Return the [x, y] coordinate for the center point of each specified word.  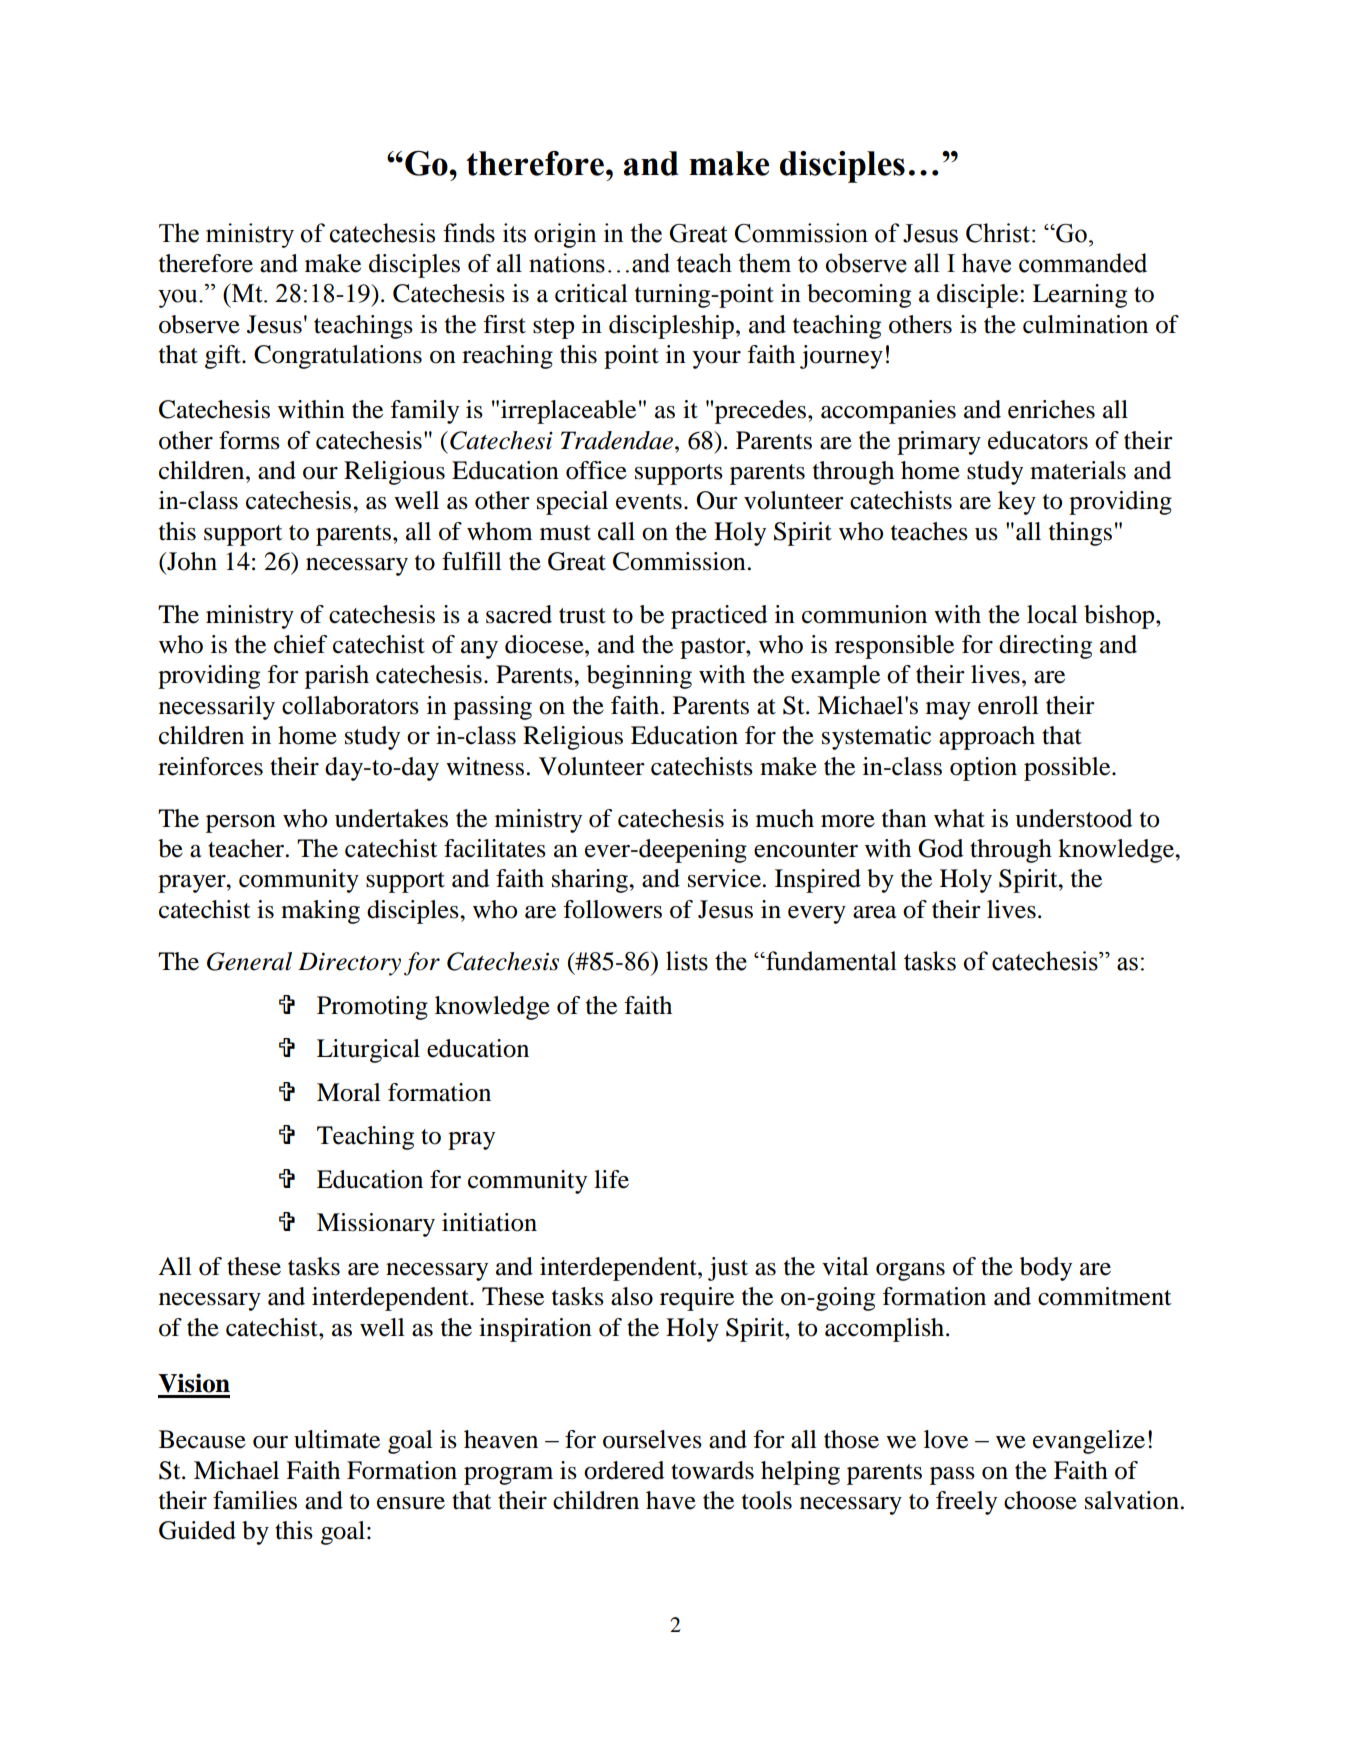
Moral [349, 1092]
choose [1040, 1500]
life [611, 1179]
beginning [639, 677]
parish [337, 677]
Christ [998, 233]
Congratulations [338, 357]
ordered [624, 1470]
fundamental [830, 961]
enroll [1008, 705]
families [255, 1500]
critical [591, 293]
